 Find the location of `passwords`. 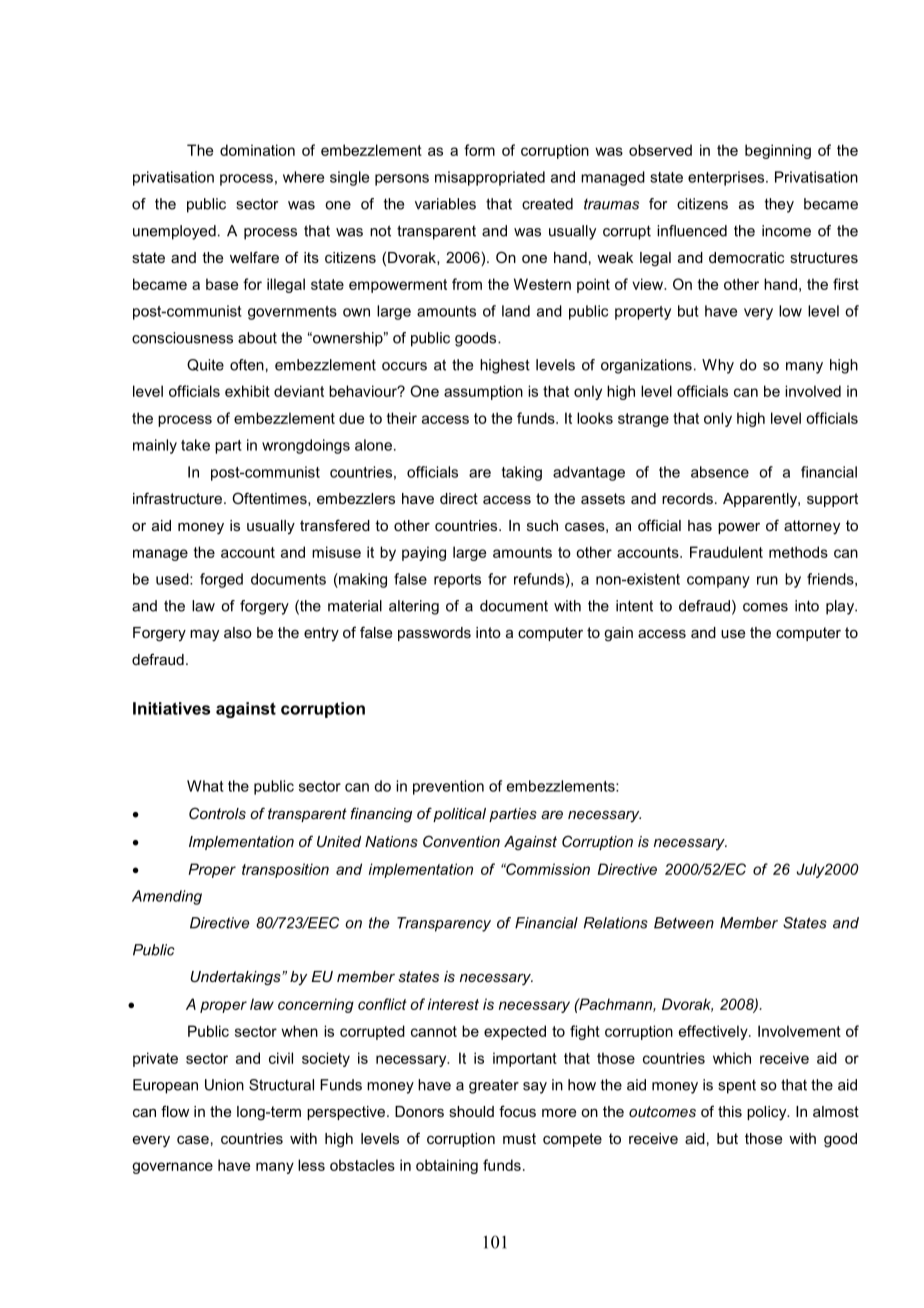

passwords is located at coordinates (434, 634).
